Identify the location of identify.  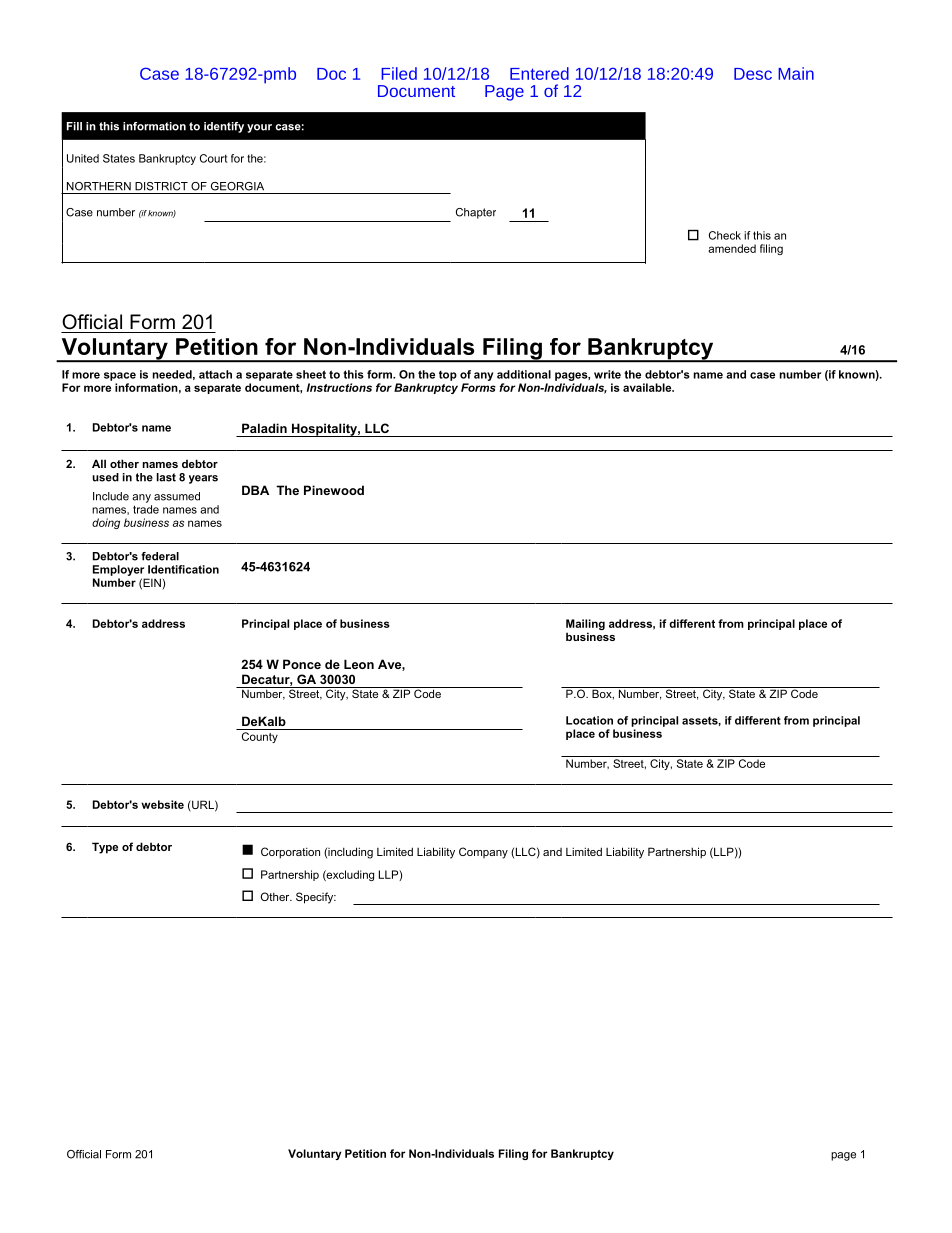
(224, 127).
